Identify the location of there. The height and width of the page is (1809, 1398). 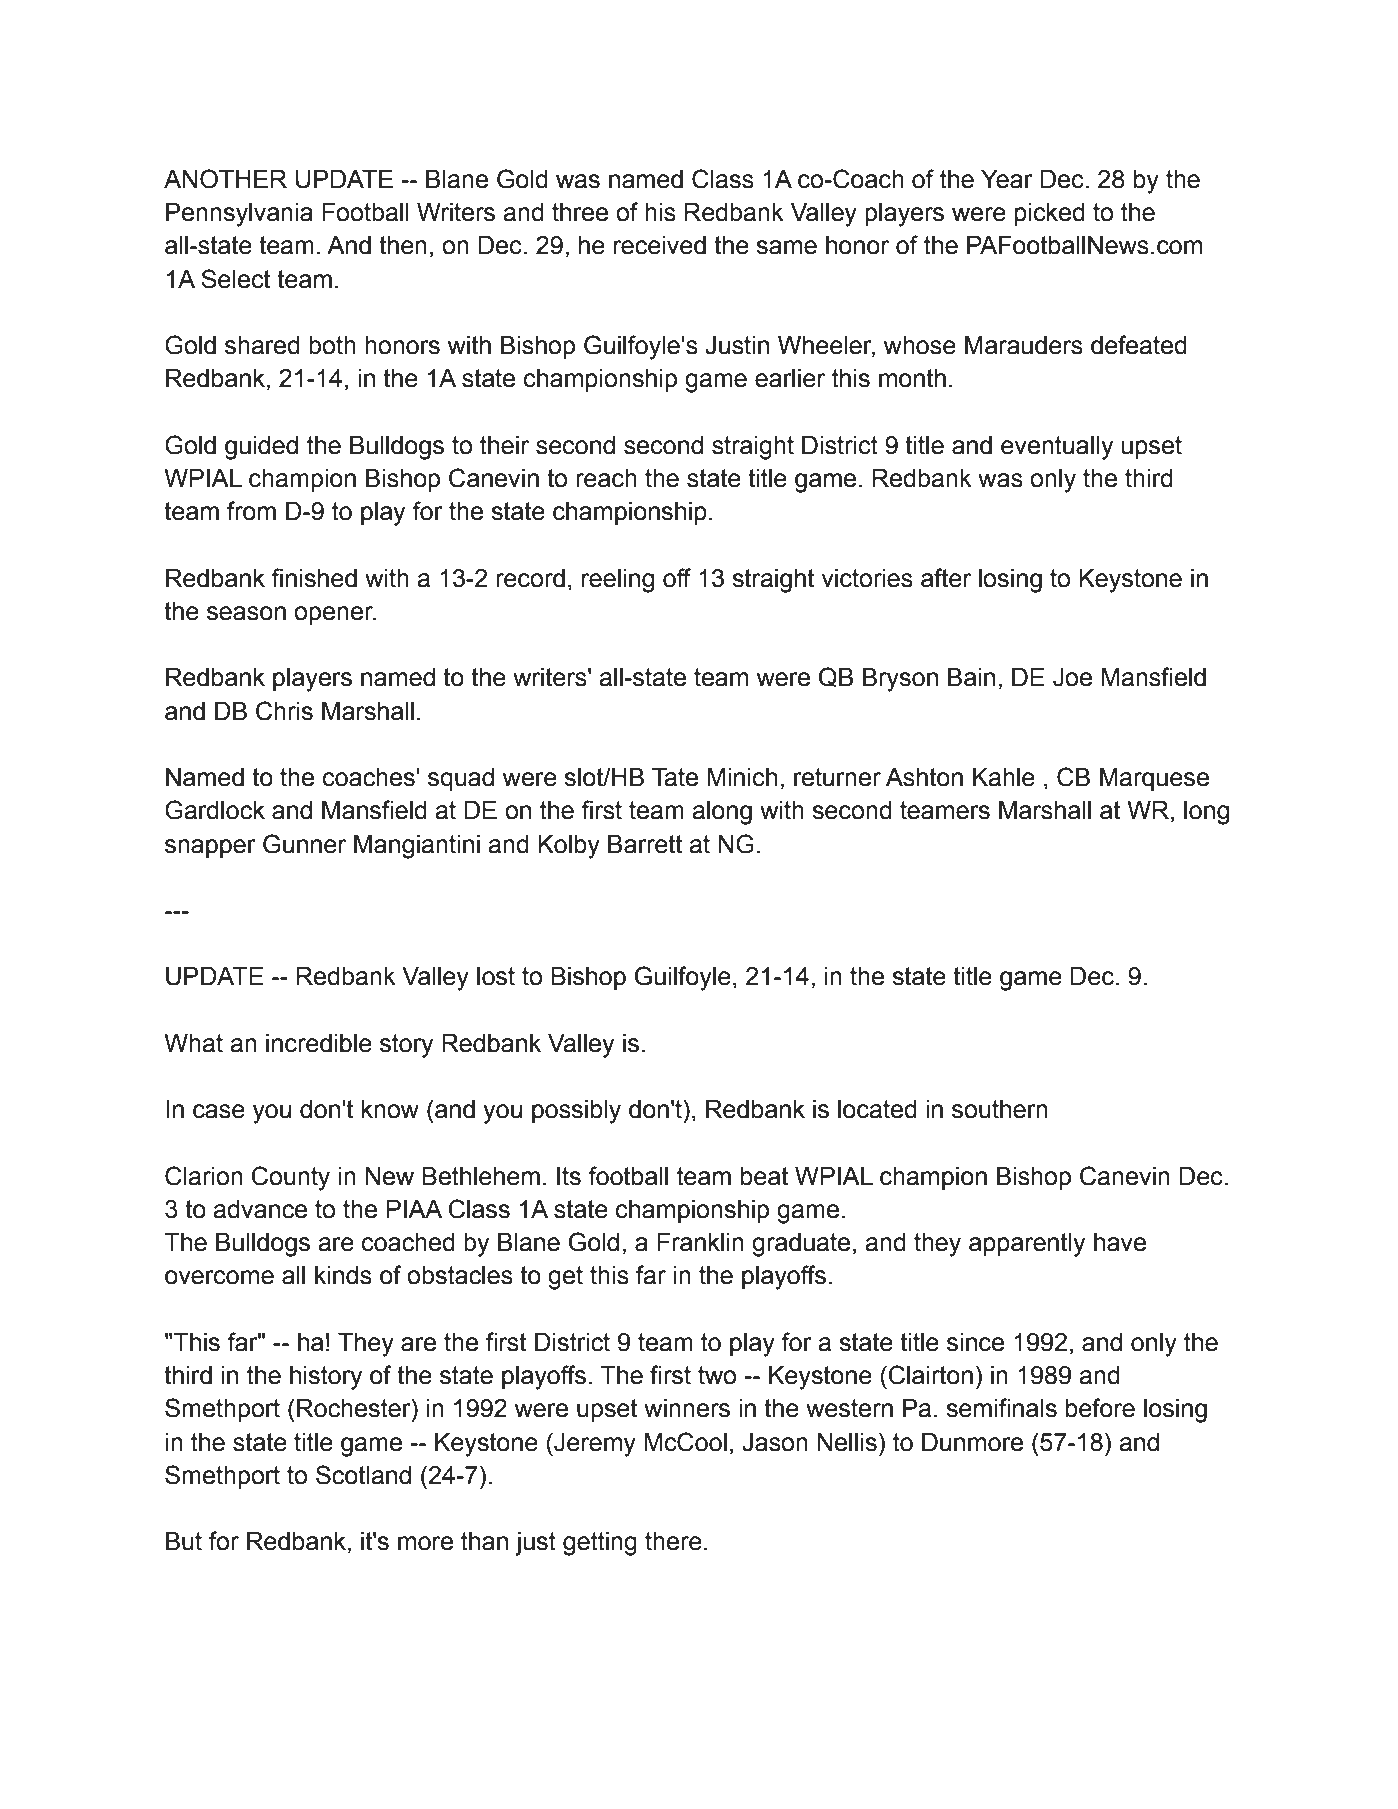
(673, 1541).
